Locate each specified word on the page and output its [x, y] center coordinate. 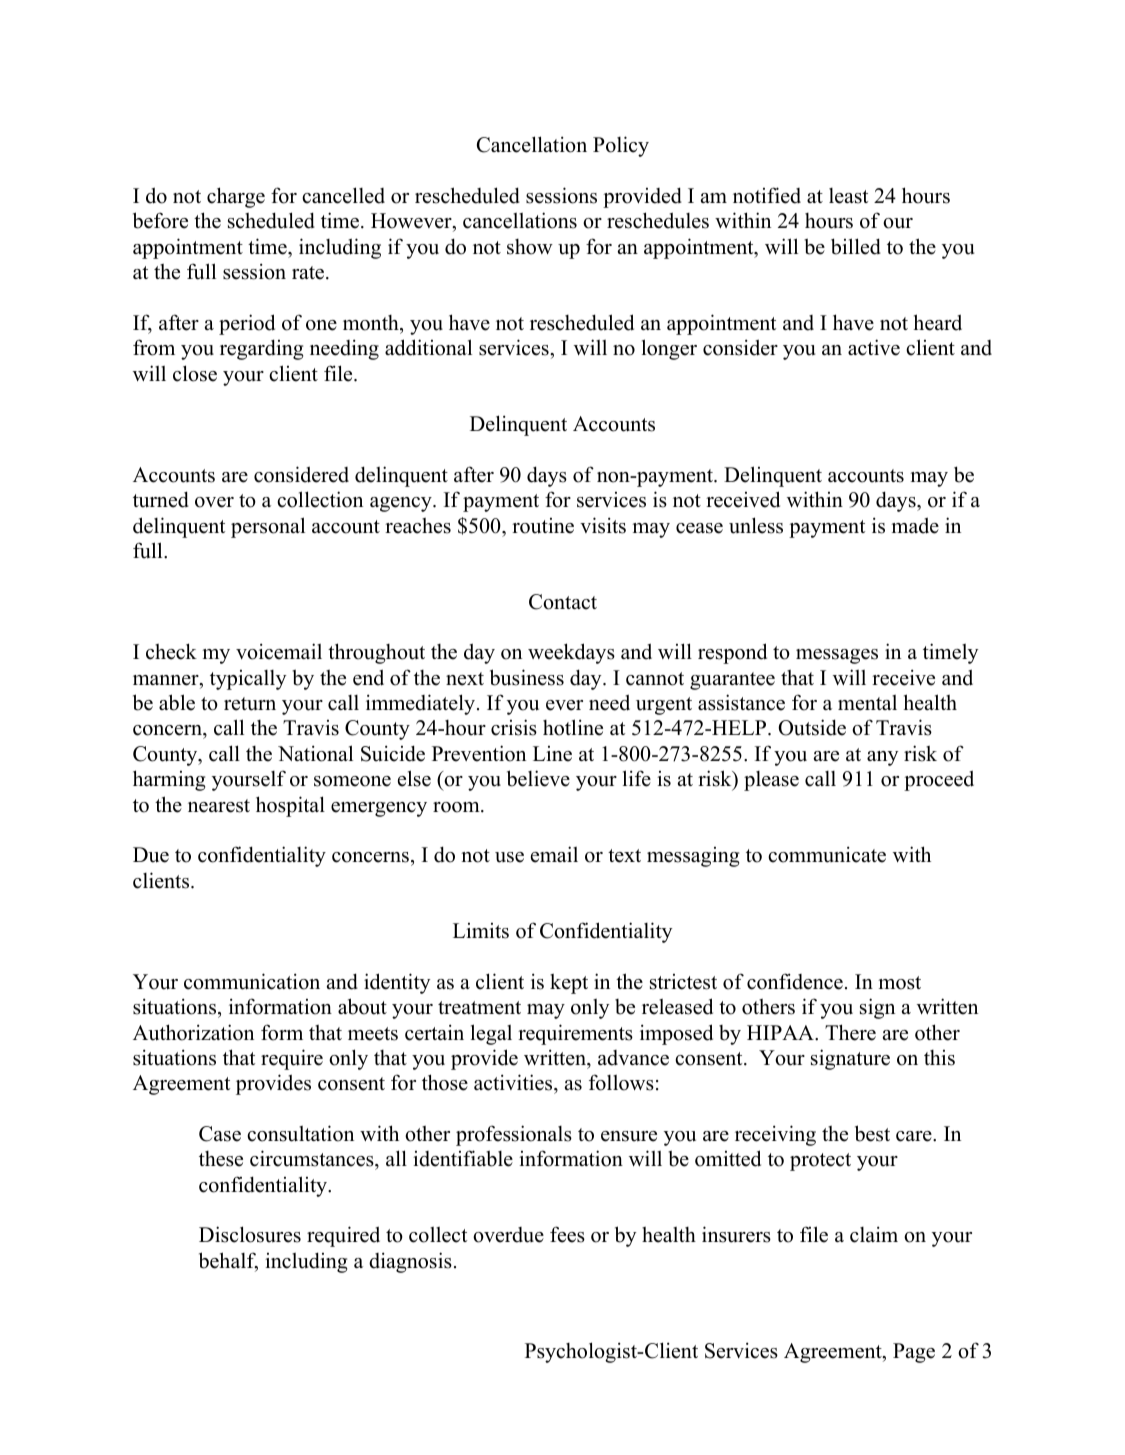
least [848, 196]
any [882, 758]
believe [538, 778]
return [250, 704]
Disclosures [250, 1234]
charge [236, 197]
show [530, 247]
